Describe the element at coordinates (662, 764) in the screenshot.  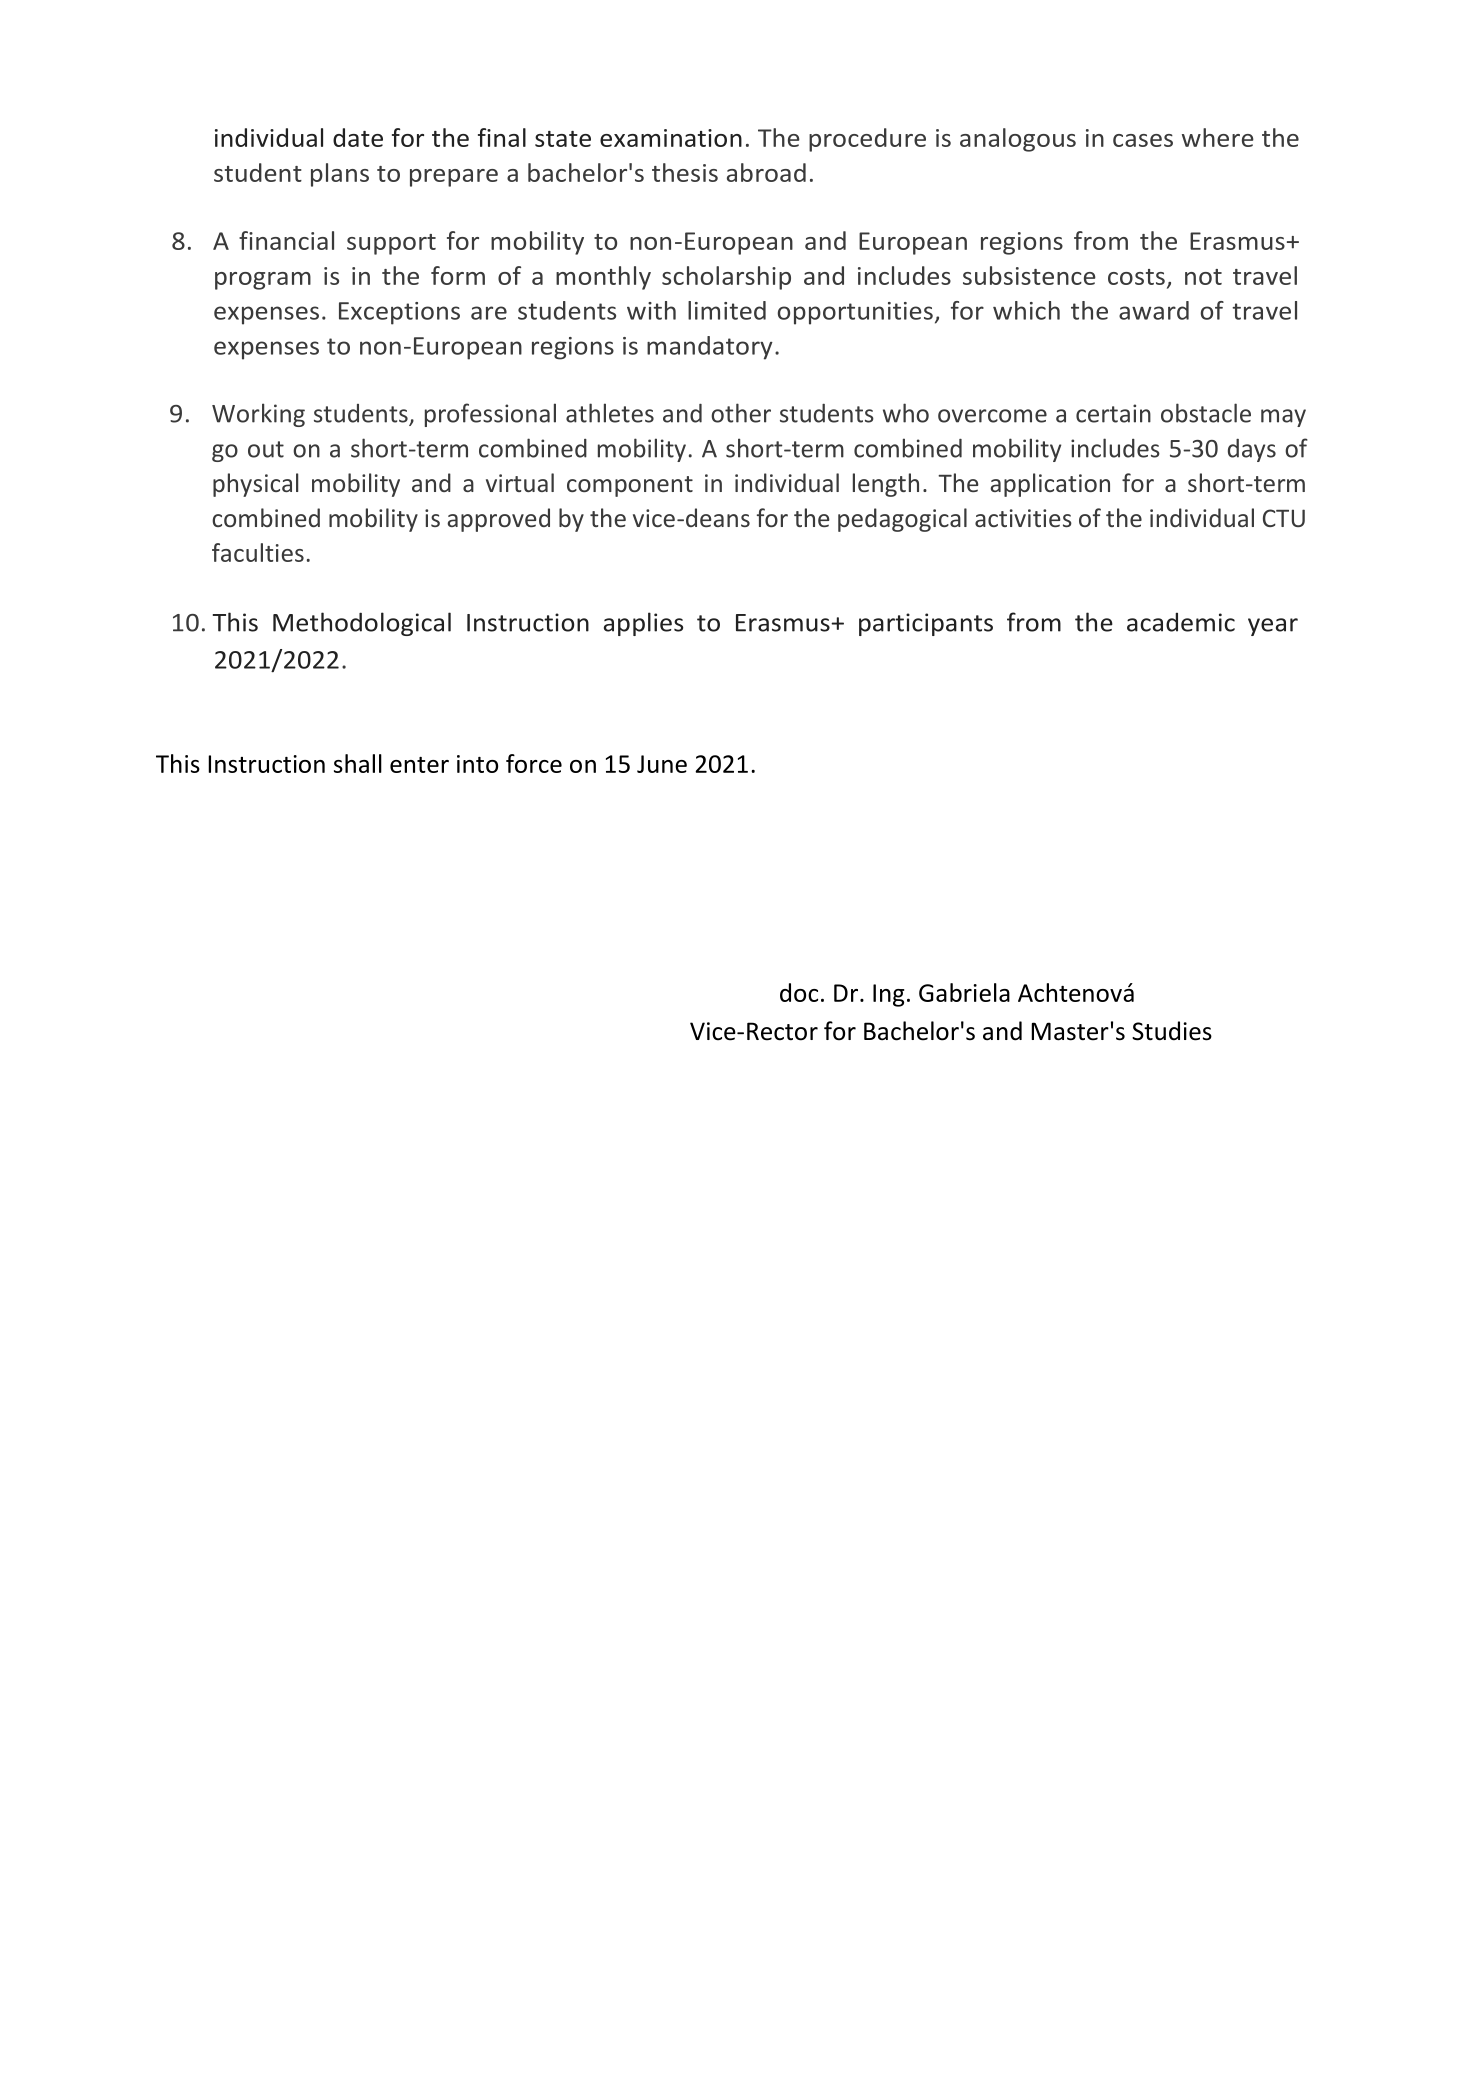
I see `June` at that location.
